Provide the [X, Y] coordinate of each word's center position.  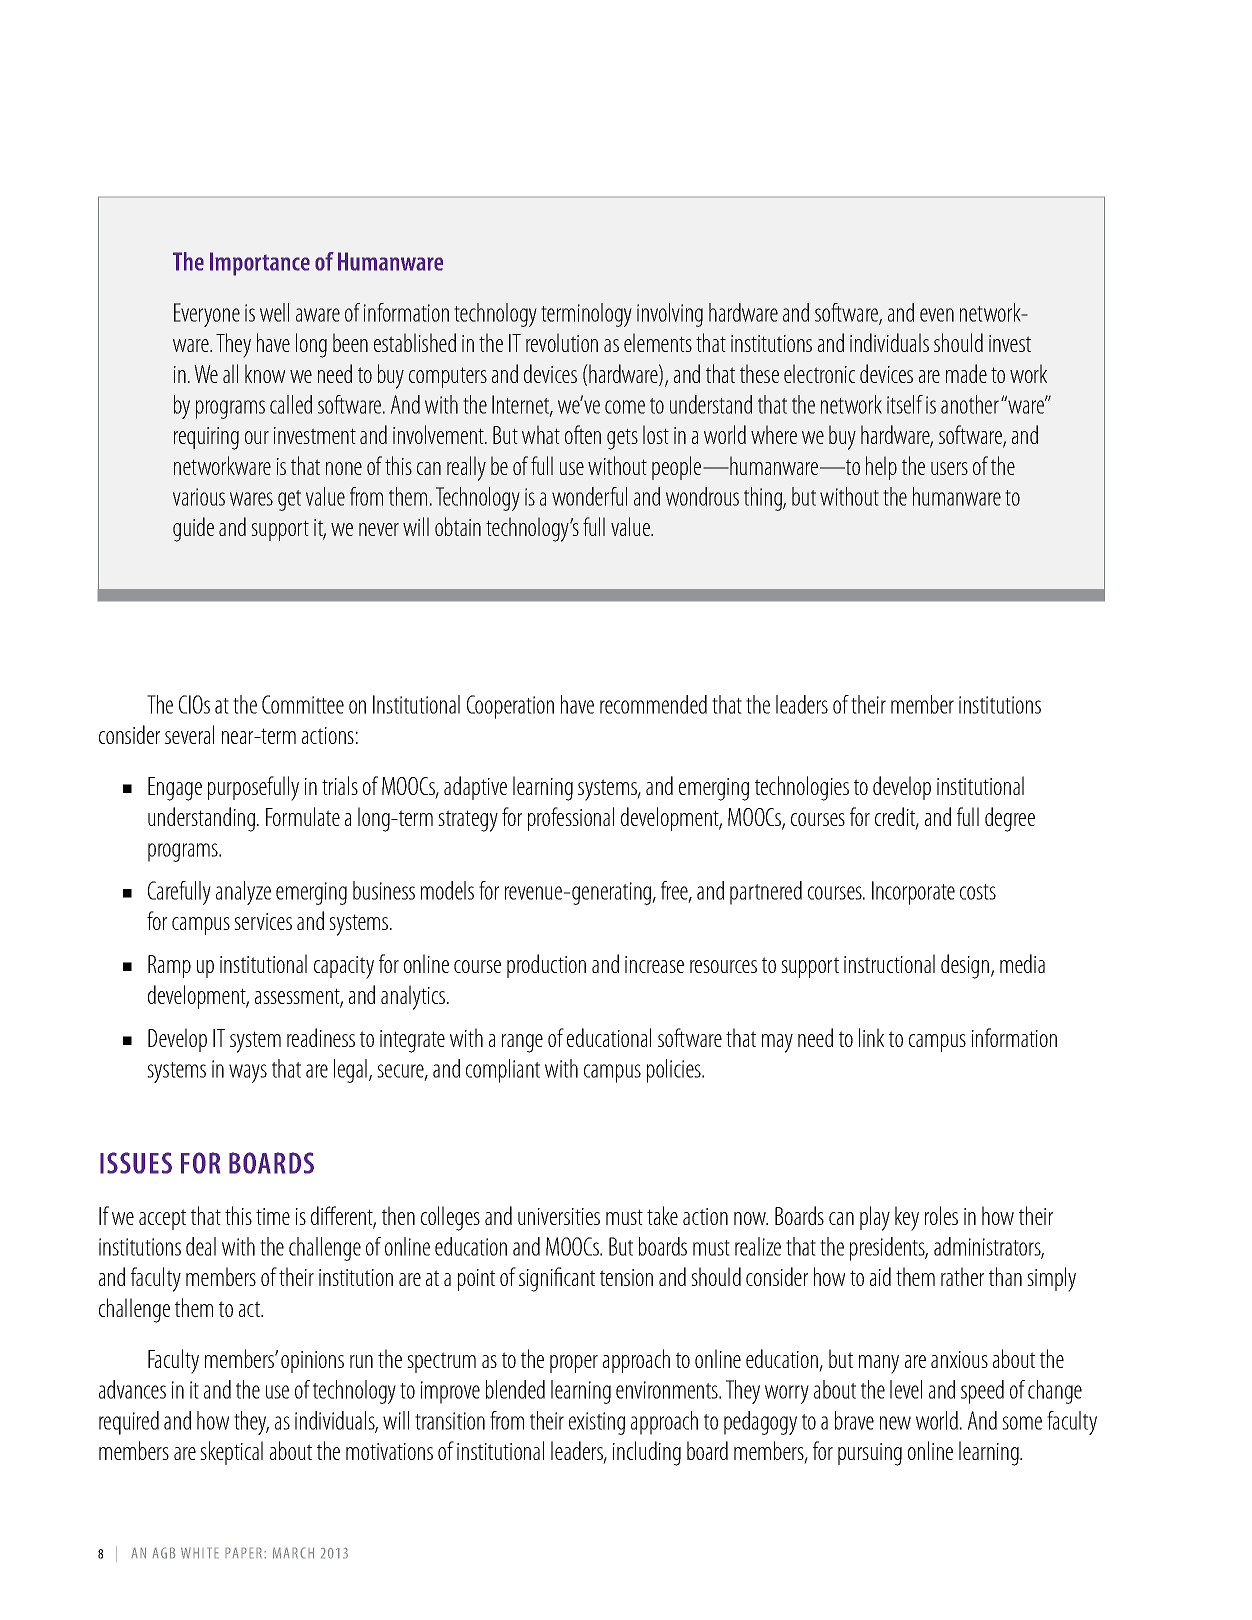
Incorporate [913, 893]
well [274, 312]
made [966, 373]
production [546, 966]
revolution [562, 342]
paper [245, 1553]
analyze [243, 893]
